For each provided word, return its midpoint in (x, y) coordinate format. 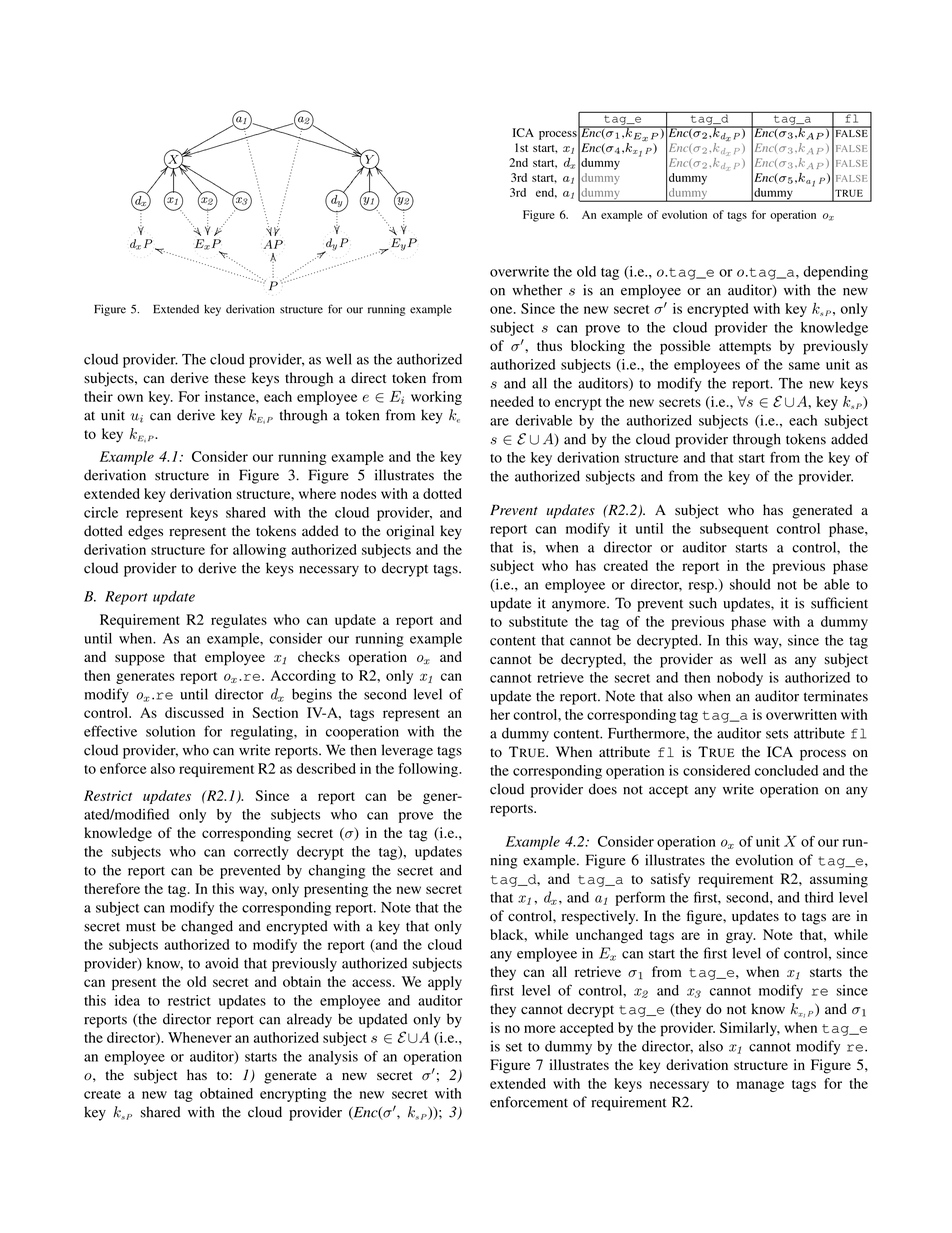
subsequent (734, 530)
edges (145, 532)
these (230, 377)
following (429, 770)
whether (537, 290)
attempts (745, 348)
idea (127, 1000)
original (410, 532)
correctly (261, 853)
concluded (786, 770)
